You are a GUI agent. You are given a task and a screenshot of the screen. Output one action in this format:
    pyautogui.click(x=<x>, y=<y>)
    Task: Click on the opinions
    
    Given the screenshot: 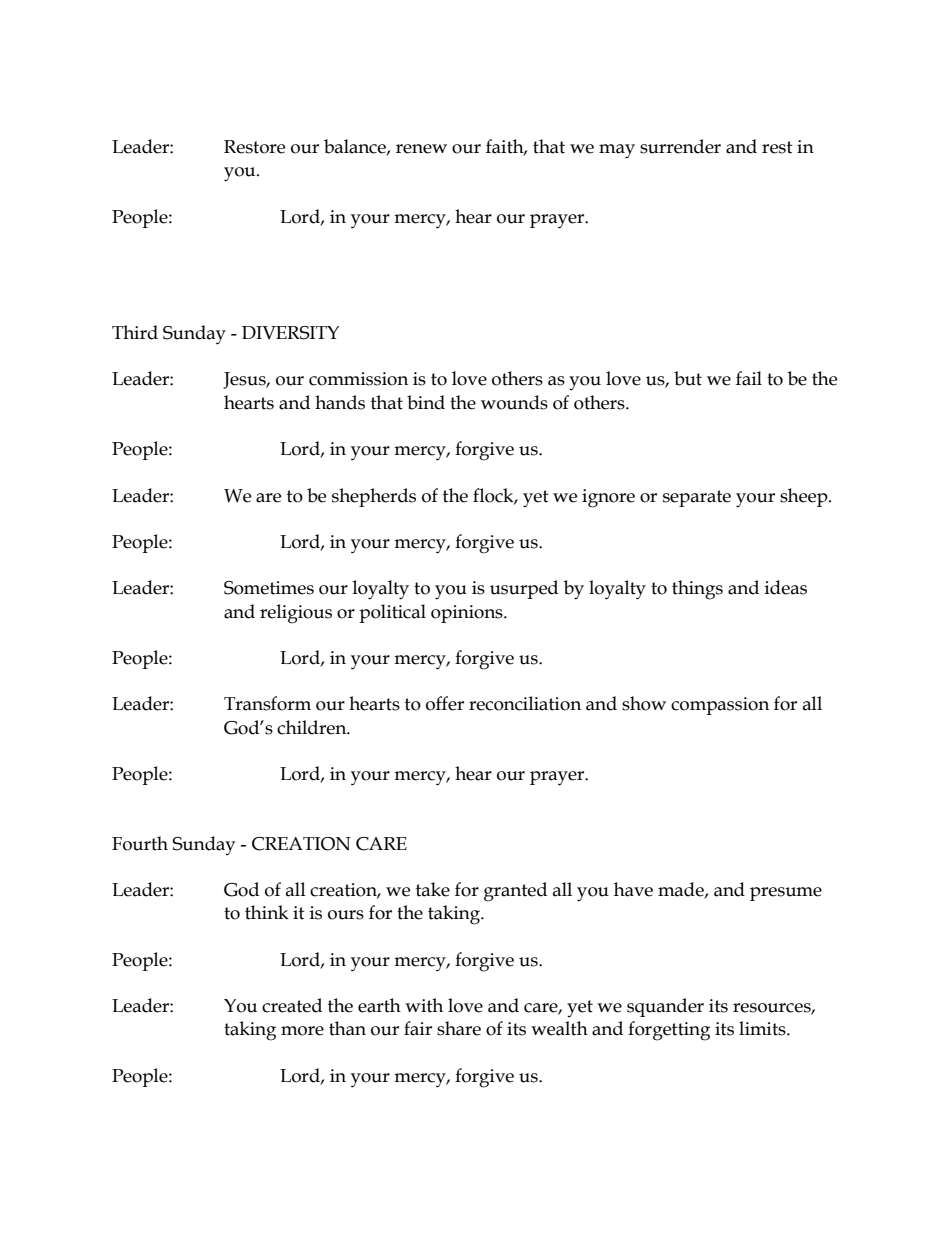 What is the action you would take?
    pyautogui.click(x=468, y=614)
